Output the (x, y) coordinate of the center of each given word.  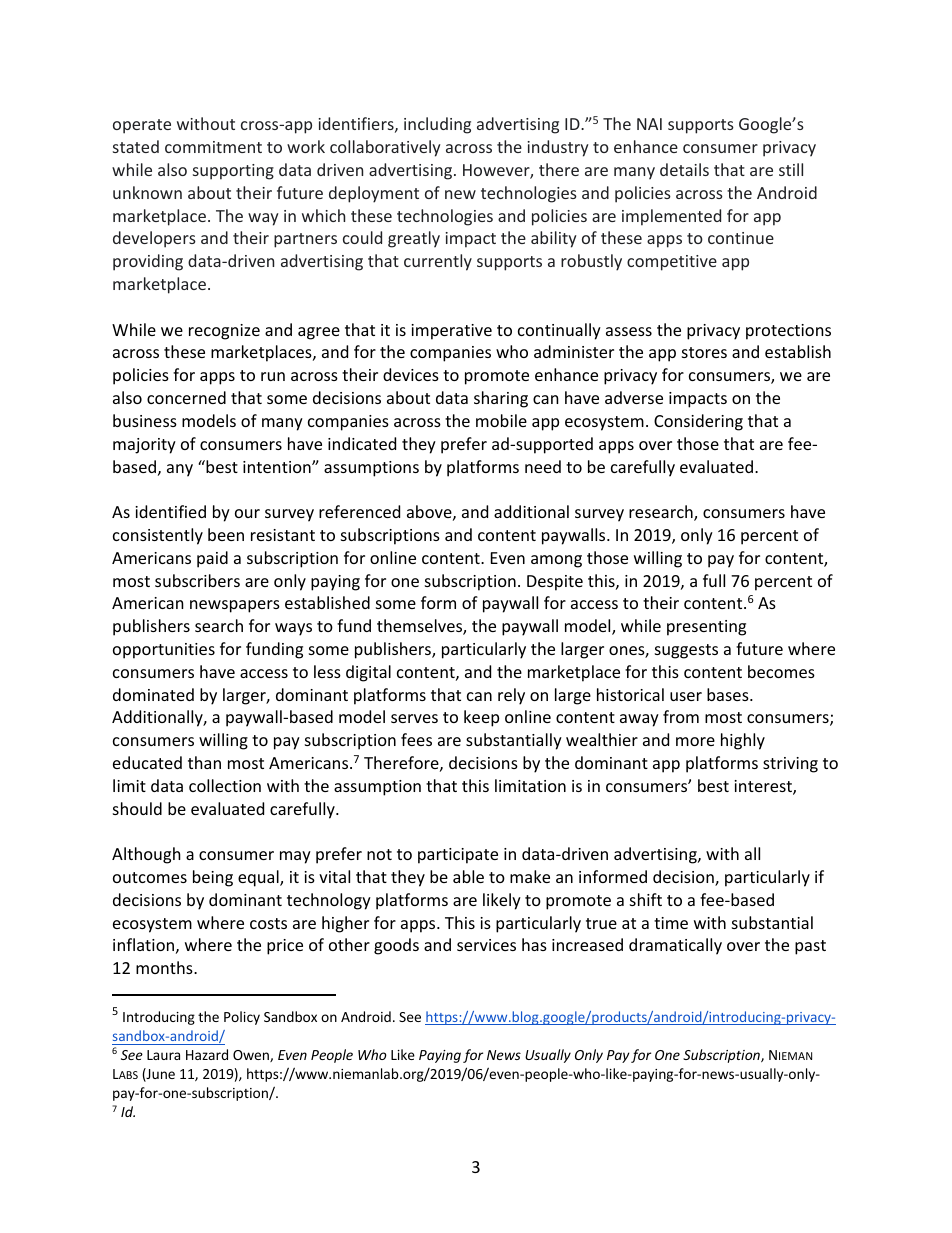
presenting (706, 628)
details (684, 169)
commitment (213, 147)
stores (704, 352)
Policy (242, 1018)
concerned (186, 397)
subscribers (197, 580)
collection (225, 785)
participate (458, 856)
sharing (501, 399)
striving (790, 765)
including (437, 125)
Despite (555, 583)
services (486, 945)
